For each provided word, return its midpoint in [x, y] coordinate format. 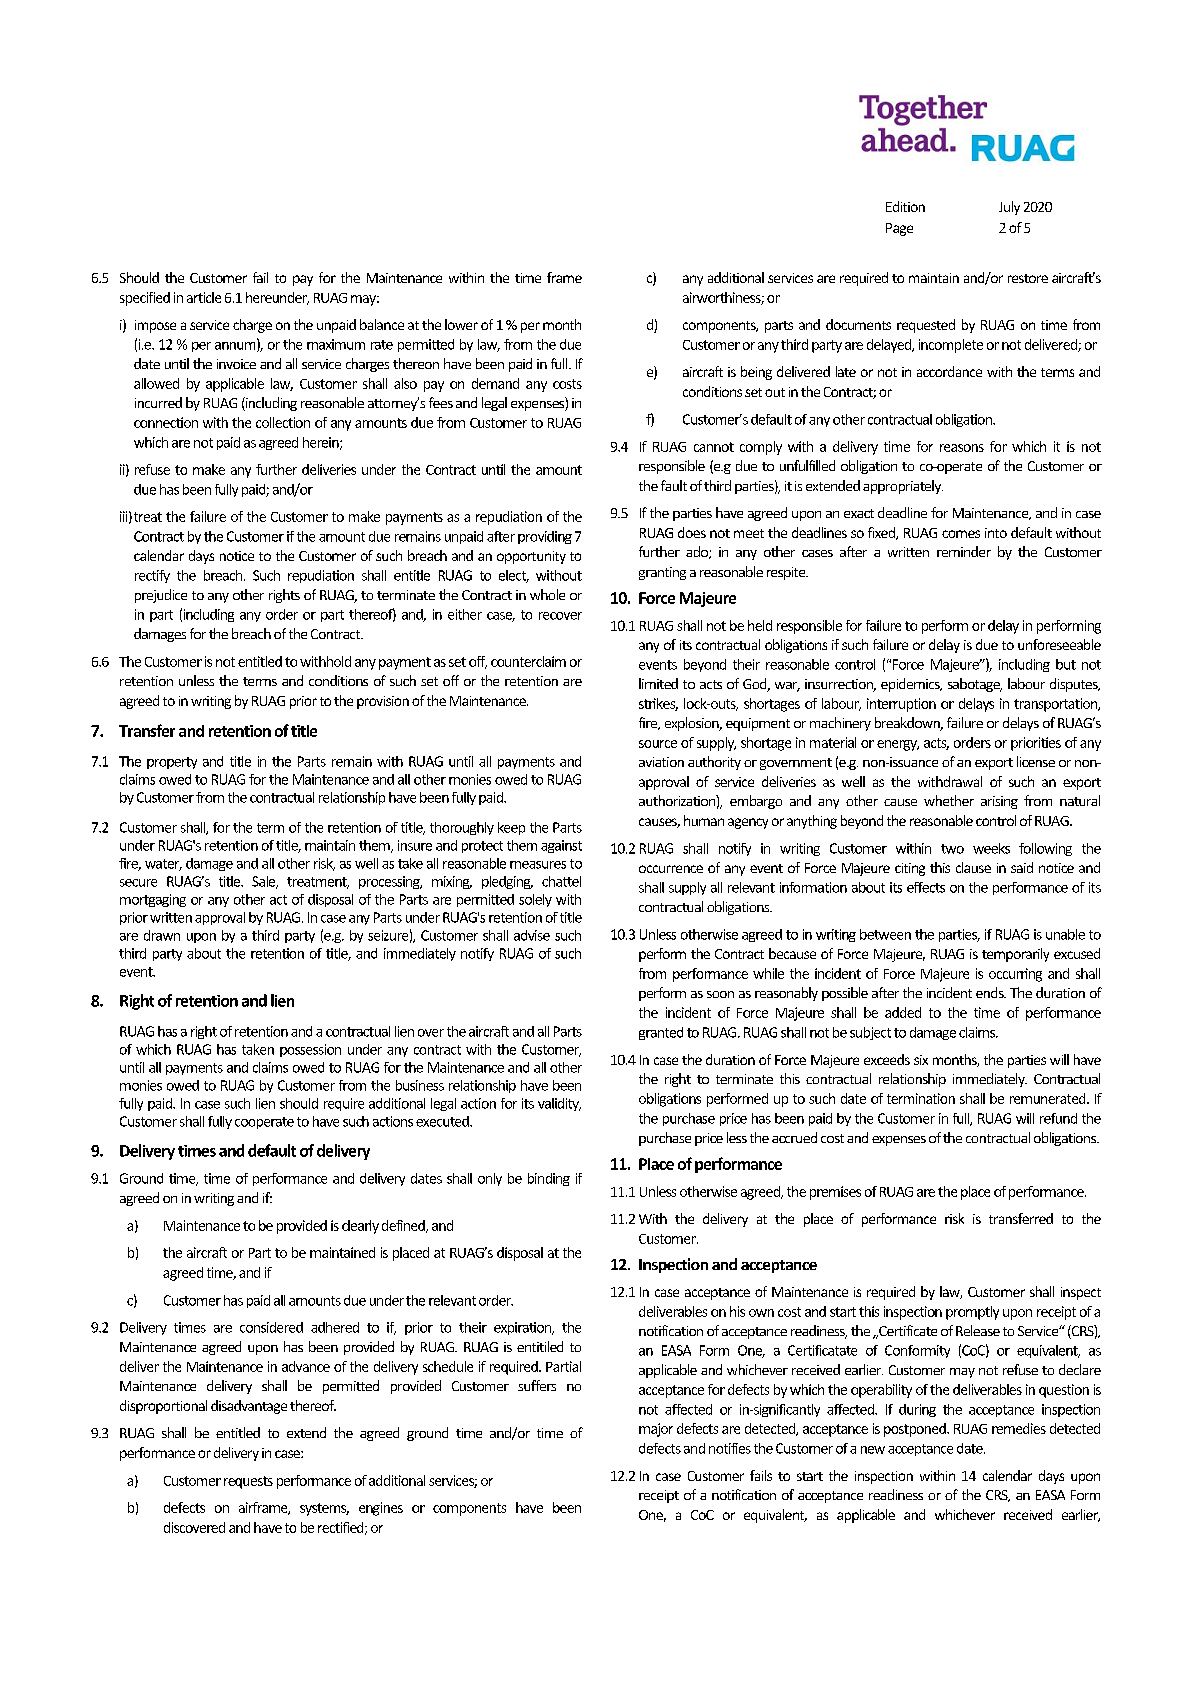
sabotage [975, 685]
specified [145, 299]
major [656, 1430]
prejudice [161, 596]
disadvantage [249, 1407]
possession [310, 1050]
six [921, 1060]
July [1009, 208]
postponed [916, 1430]
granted [661, 1033]
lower [461, 324]
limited [658, 683]
